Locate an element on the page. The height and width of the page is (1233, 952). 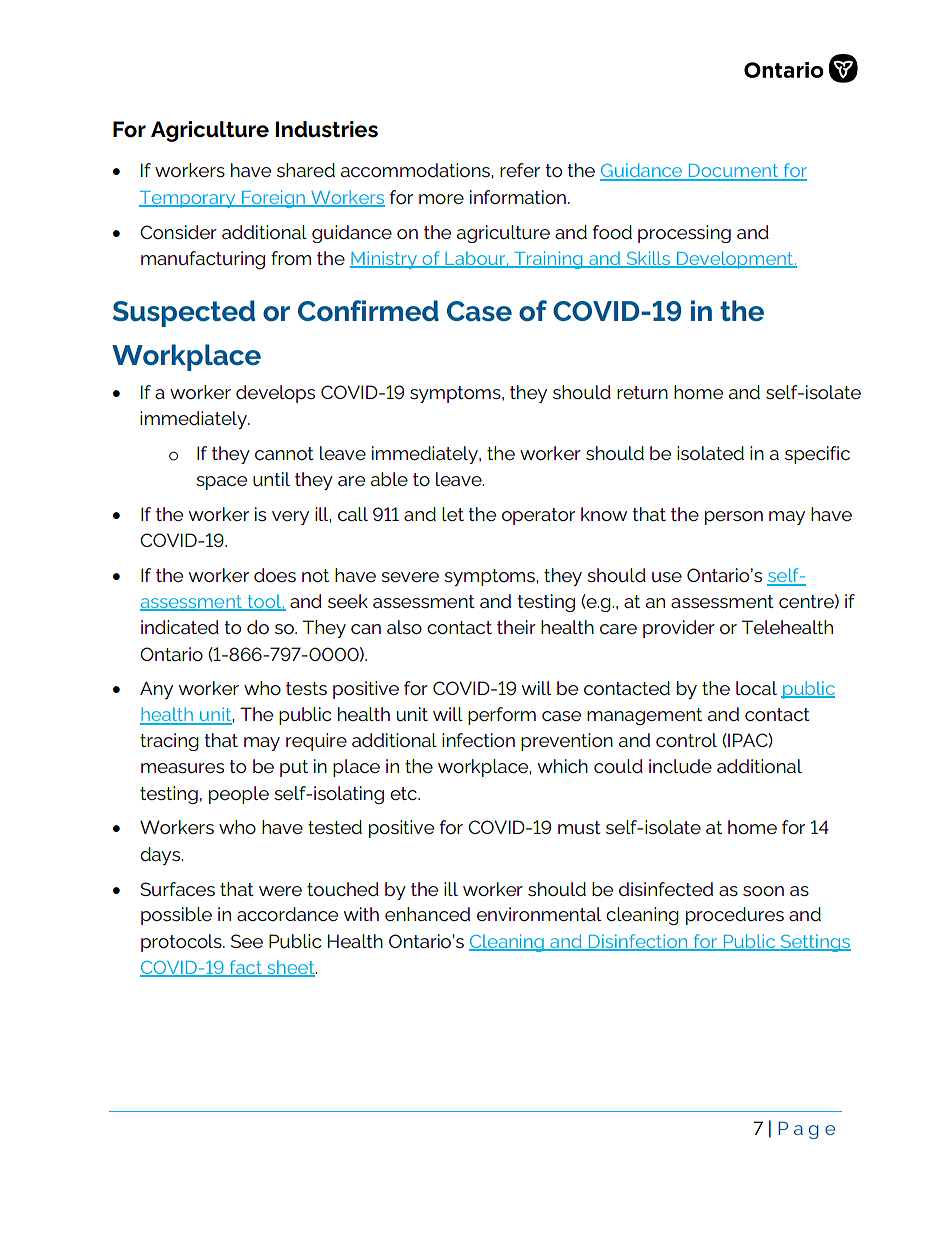
sheet is located at coordinates (291, 968).
